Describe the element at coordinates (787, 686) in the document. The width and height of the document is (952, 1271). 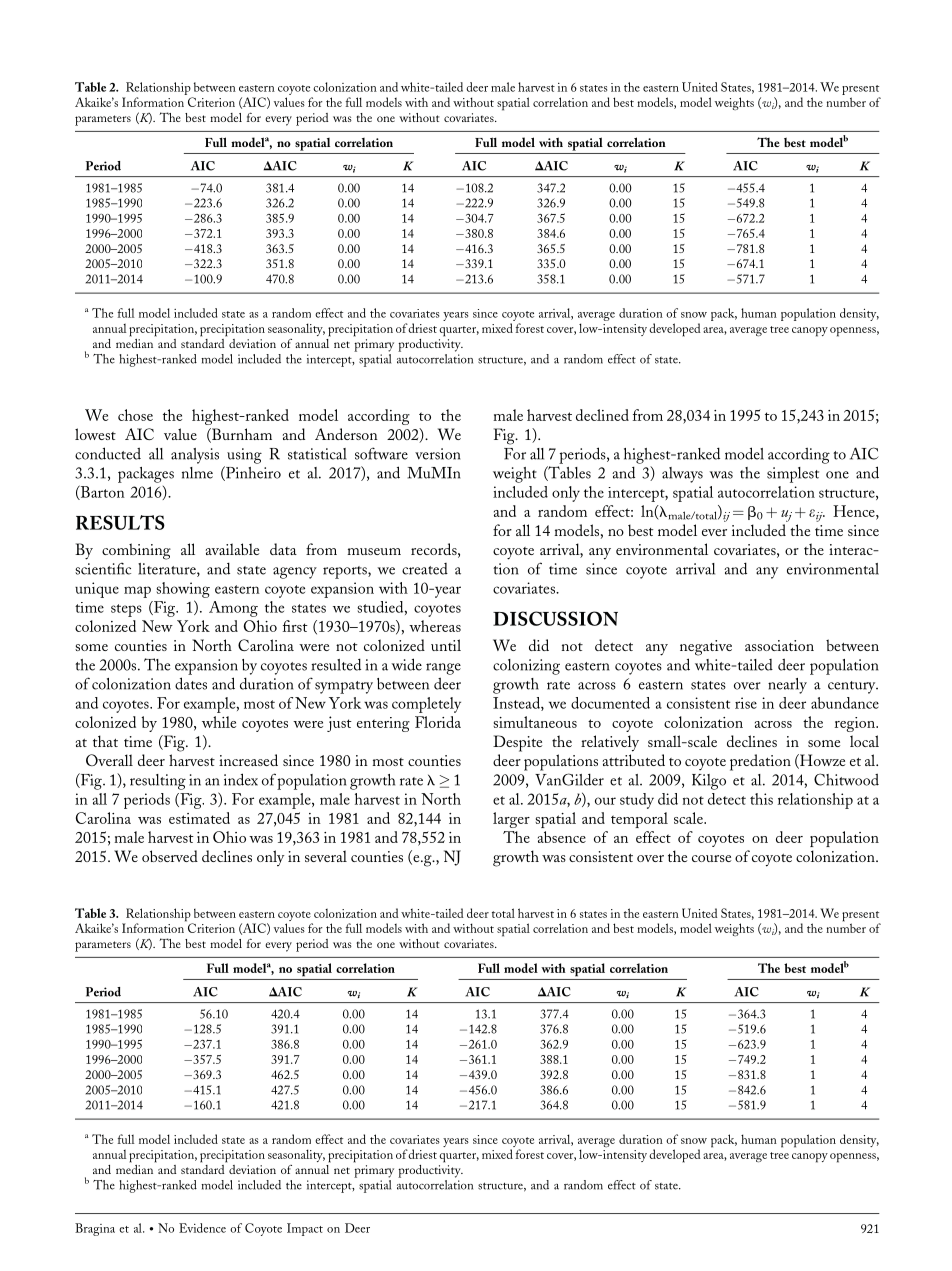
I see `nearly` at that location.
